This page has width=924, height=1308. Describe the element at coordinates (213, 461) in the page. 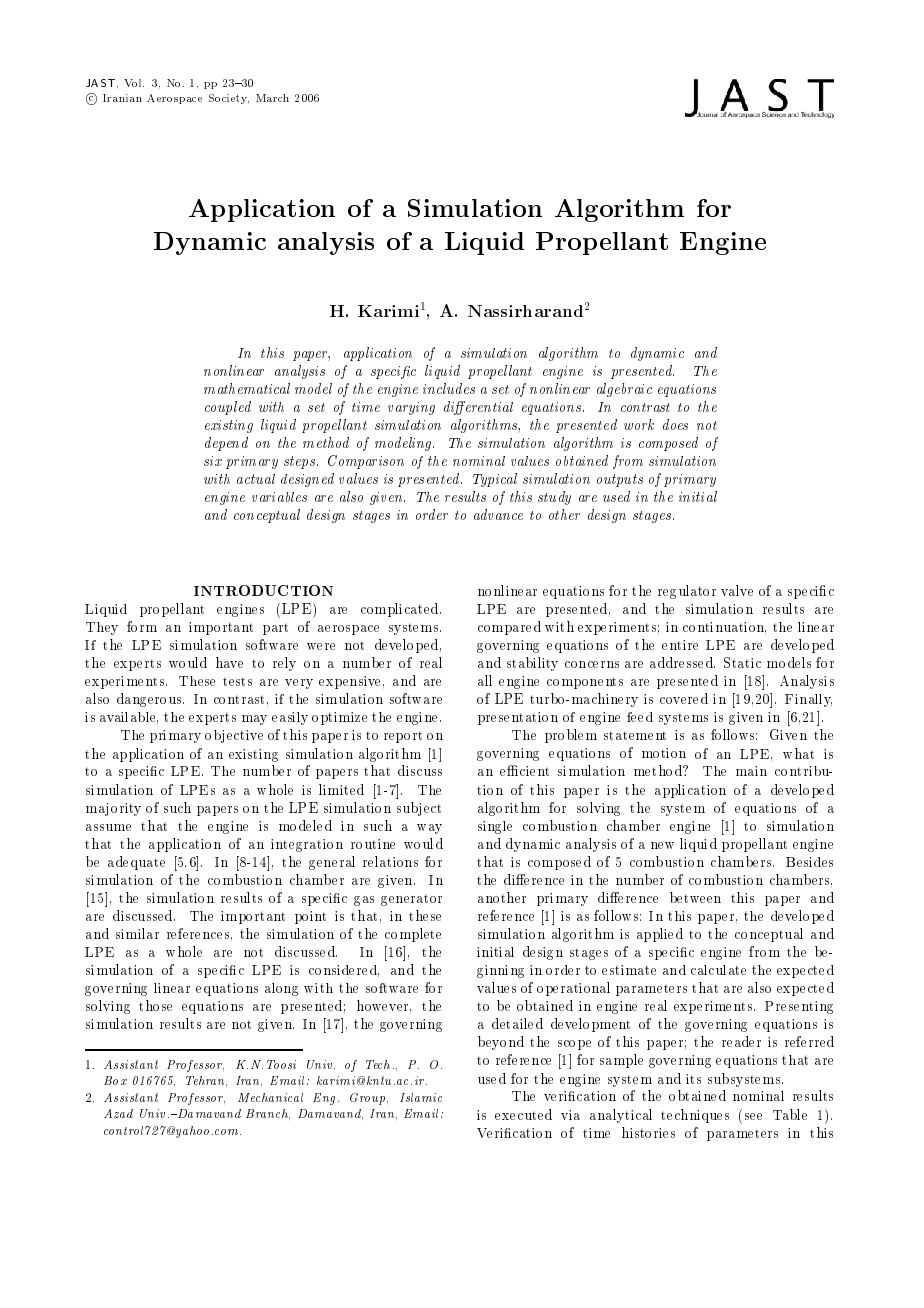

I see `six` at that location.
